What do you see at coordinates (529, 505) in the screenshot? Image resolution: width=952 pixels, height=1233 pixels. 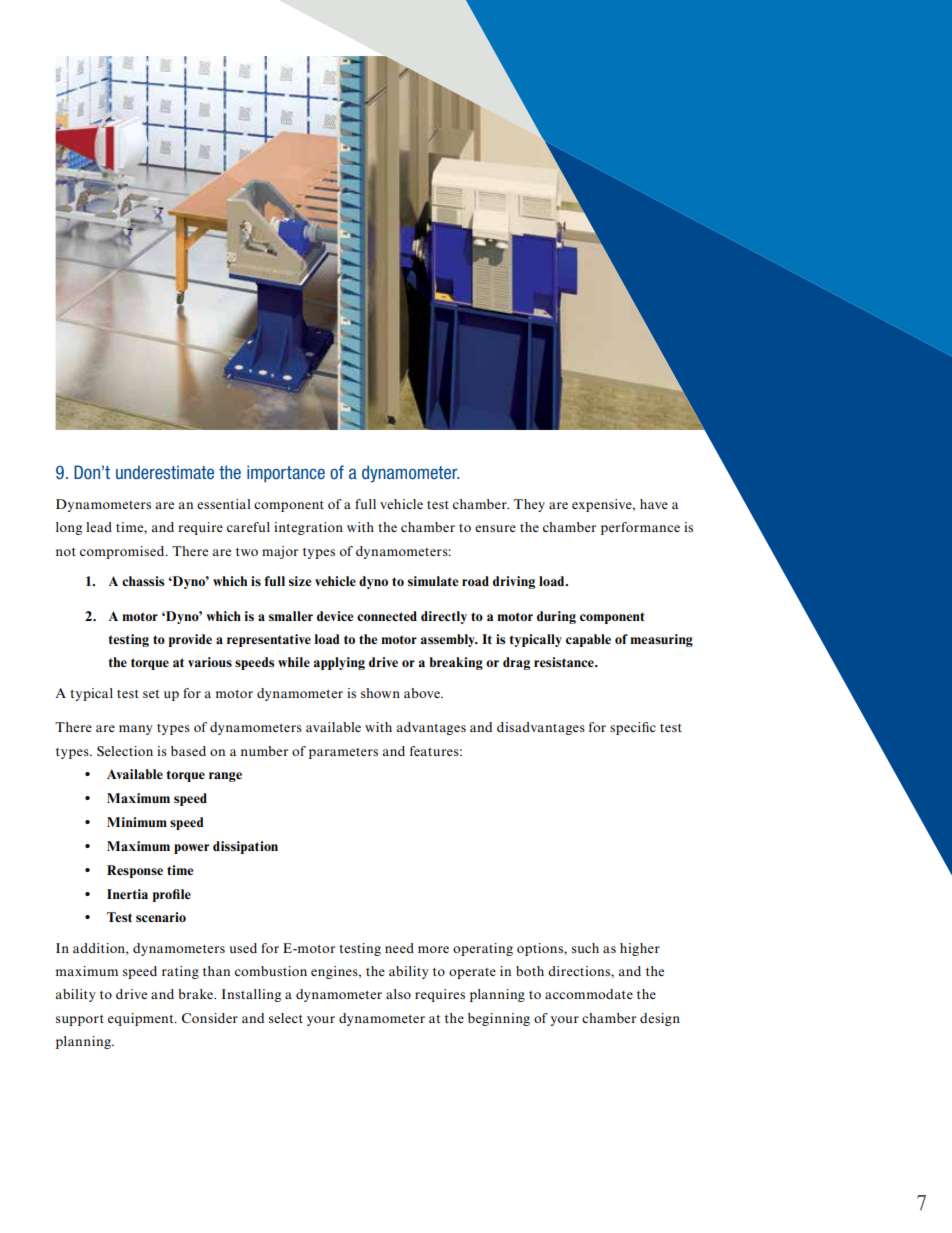 I see `They` at bounding box center [529, 505].
